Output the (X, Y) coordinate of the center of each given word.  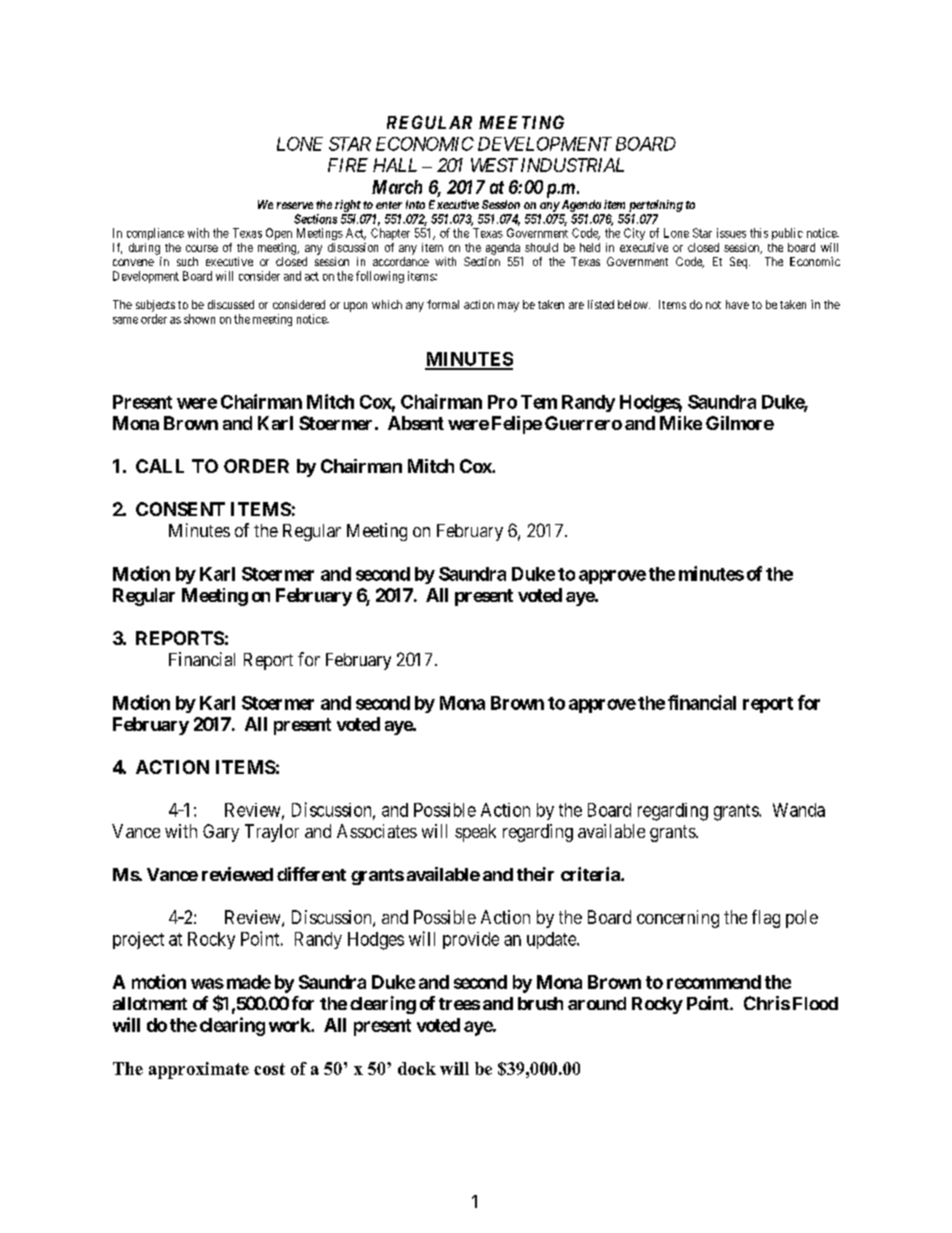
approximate (199, 1070)
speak (475, 833)
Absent (416, 423)
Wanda (799, 810)
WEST (494, 165)
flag (766, 919)
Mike (681, 423)
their (535, 874)
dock (417, 1068)
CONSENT (180, 509)
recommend (714, 982)
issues (731, 233)
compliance (155, 234)
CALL (160, 466)
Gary (221, 833)
